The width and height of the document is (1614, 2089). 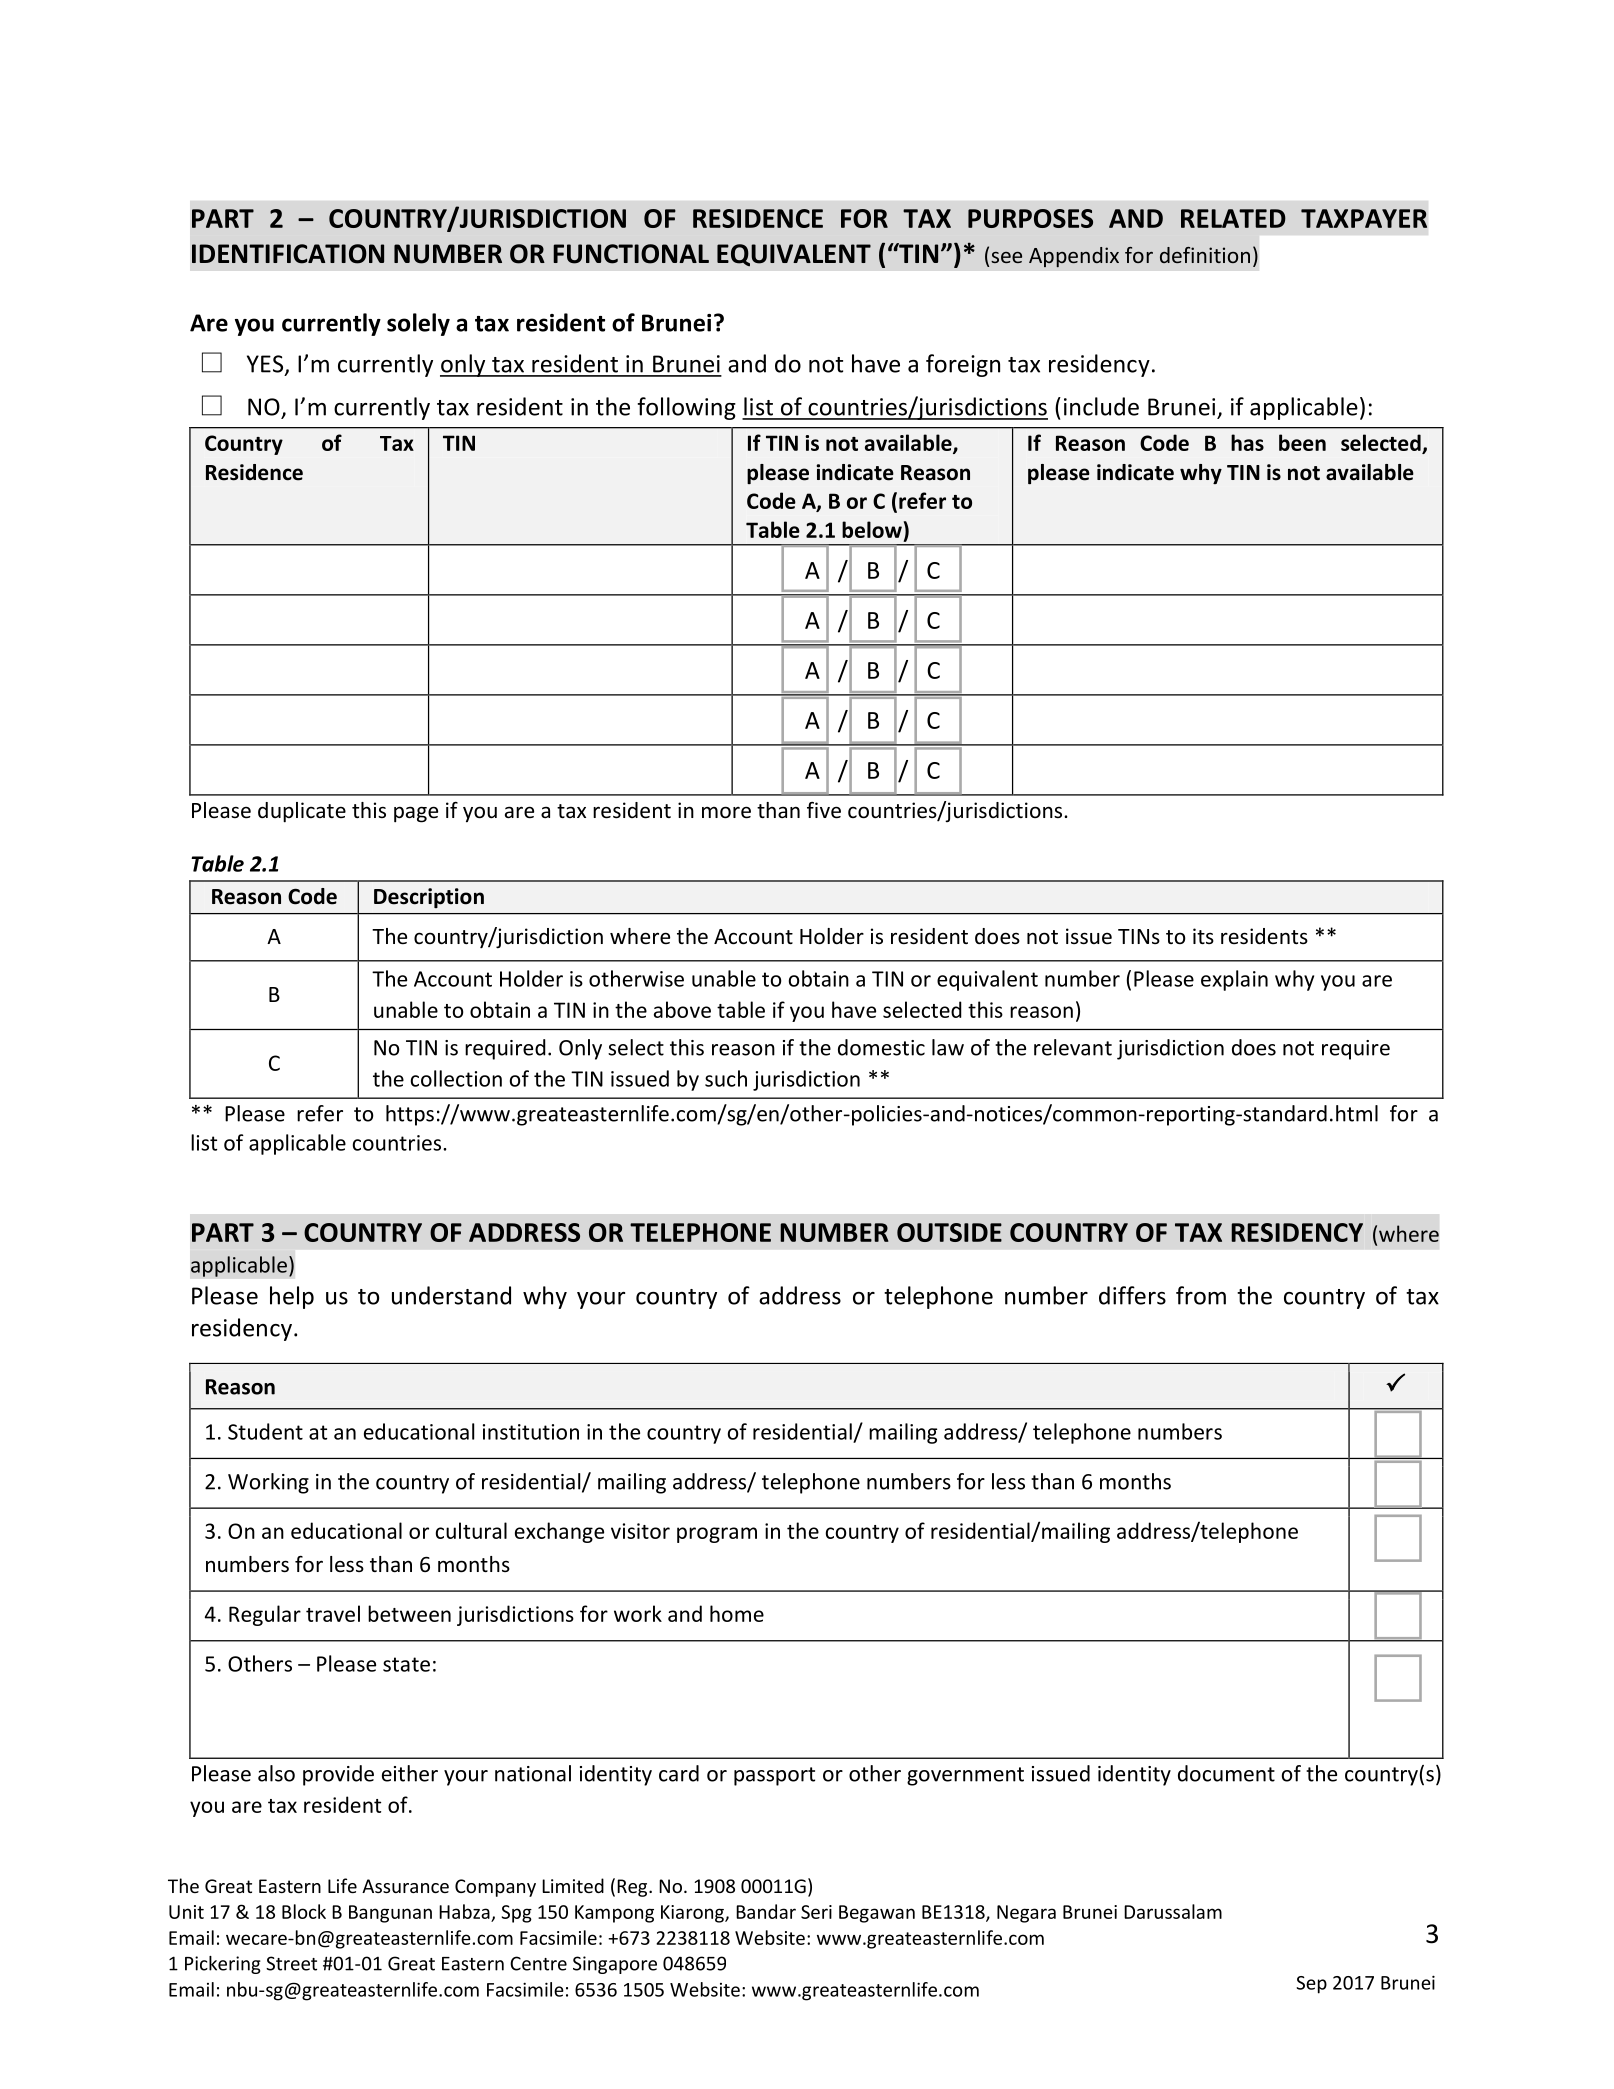 I want to click on FUNCTIONAL, so click(x=631, y=254).
